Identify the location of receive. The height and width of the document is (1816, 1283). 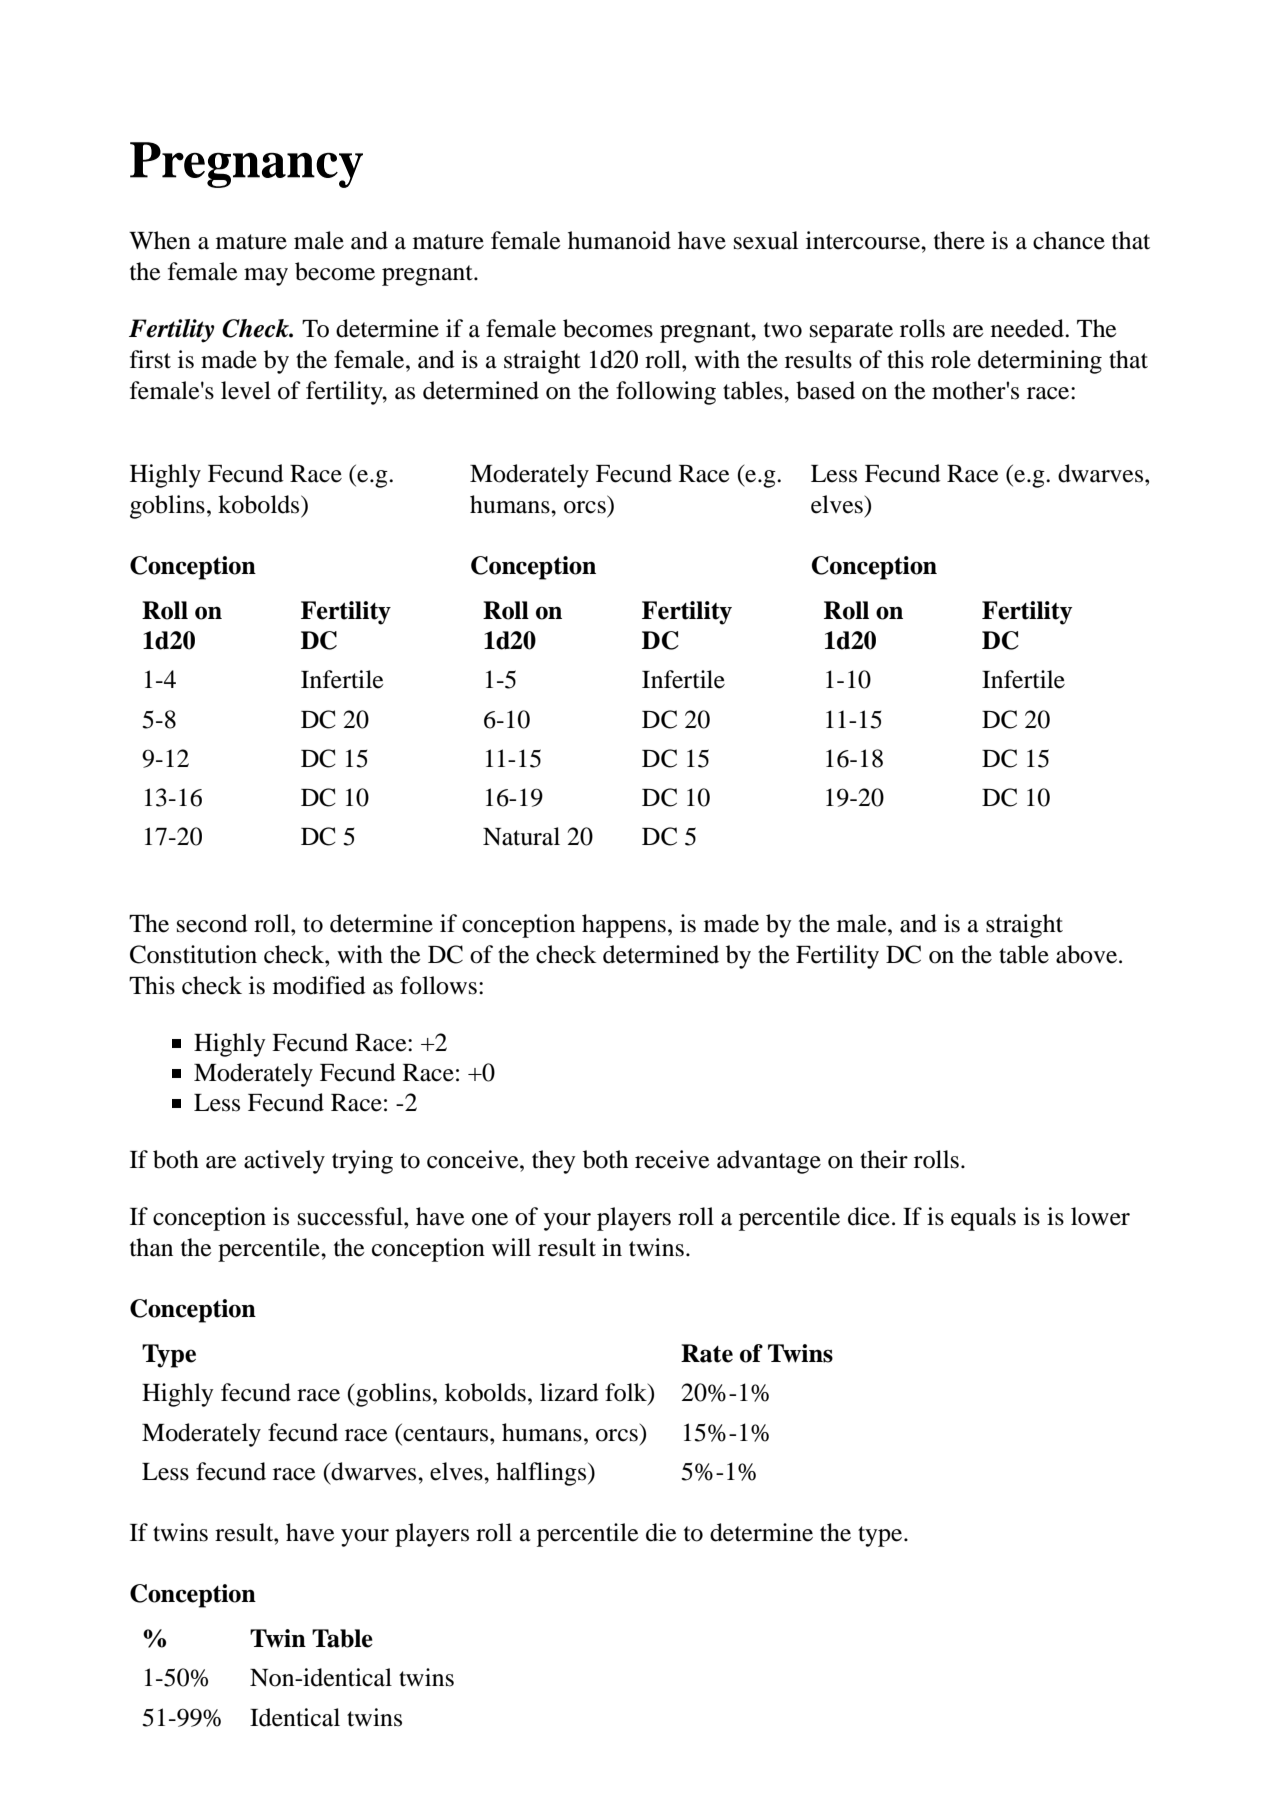
(672, 1159).
